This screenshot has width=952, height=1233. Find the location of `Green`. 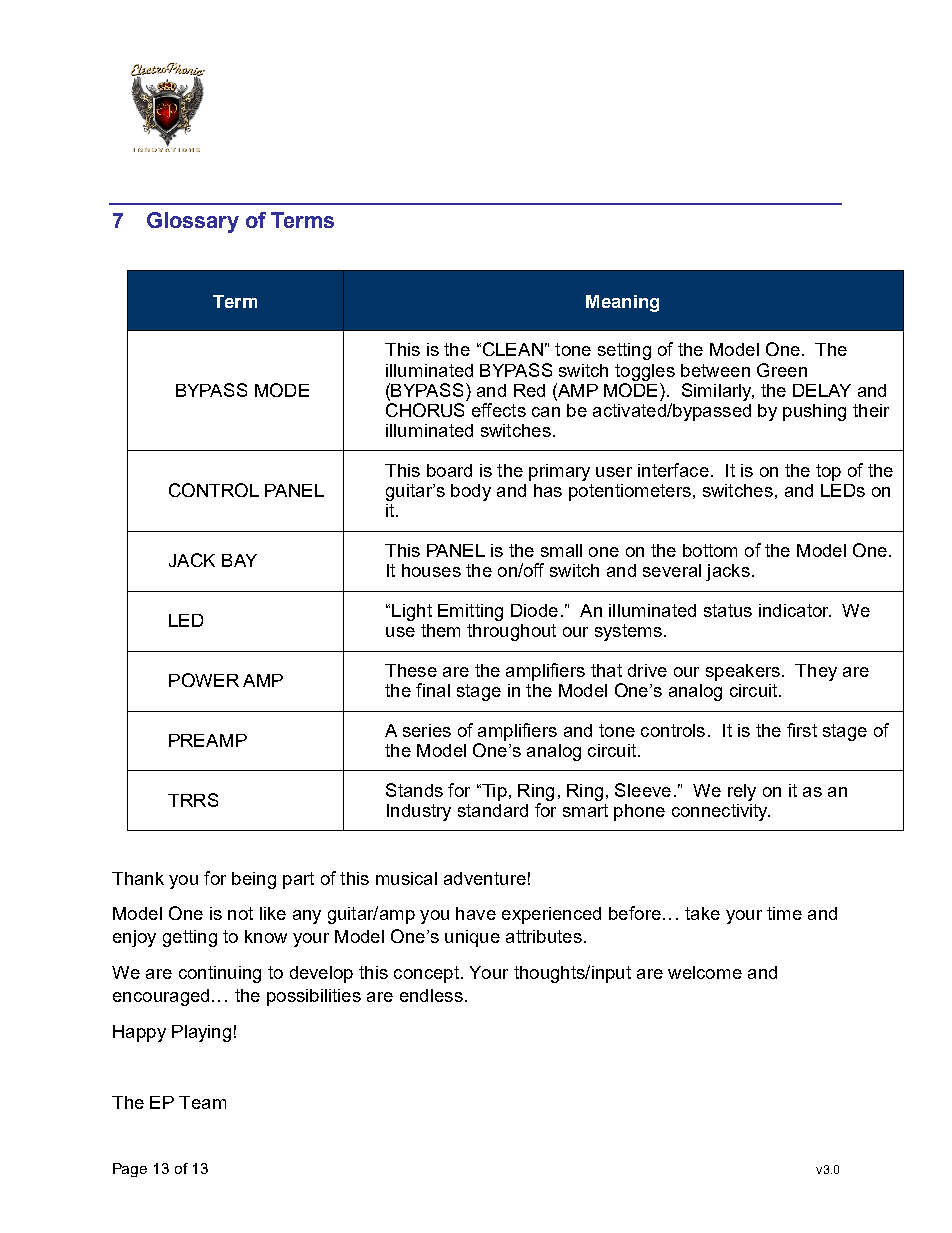

Green is located at coordinates (782, 370).
